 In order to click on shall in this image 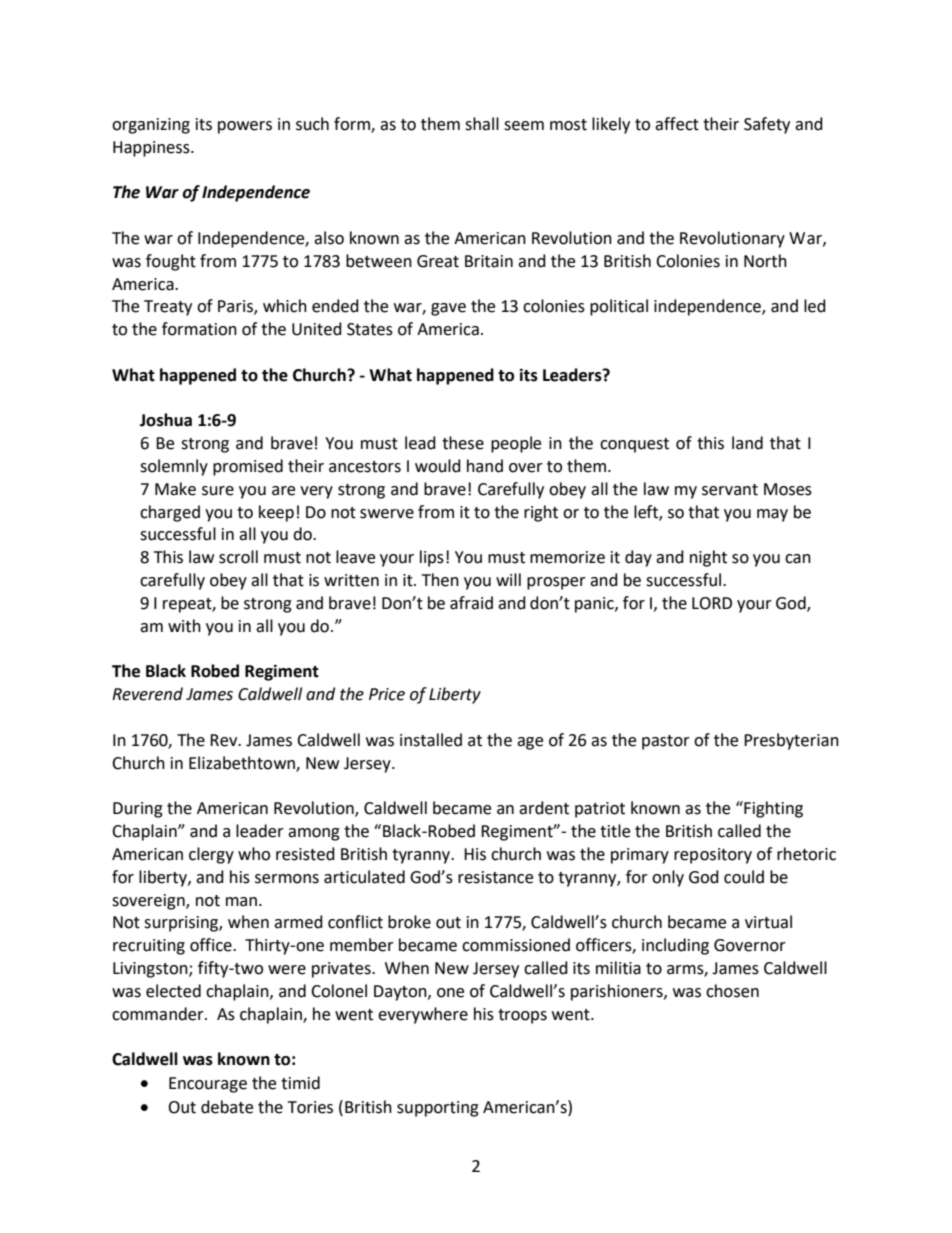, I will do `click(482, 124)`.
